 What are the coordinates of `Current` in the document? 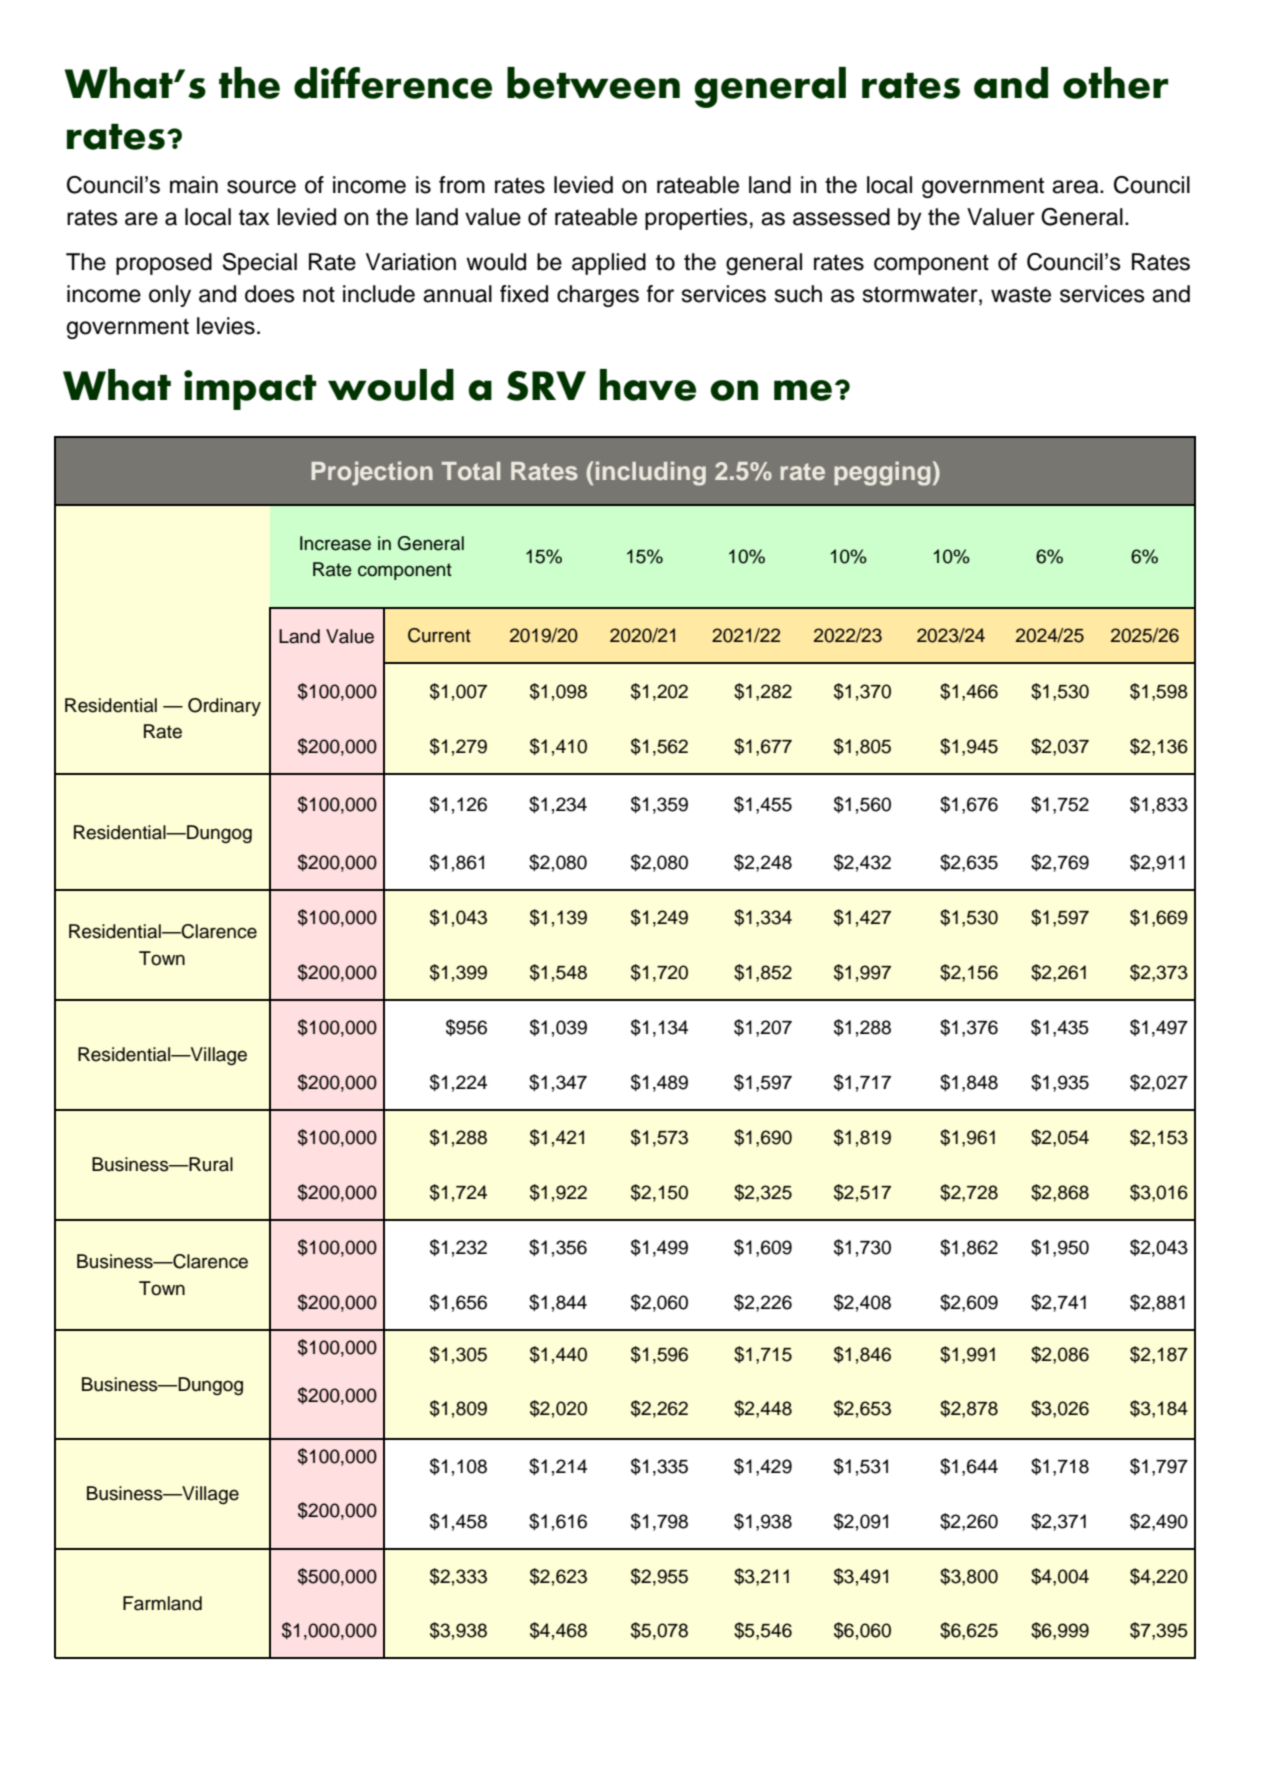 It's located at (439, 635).
